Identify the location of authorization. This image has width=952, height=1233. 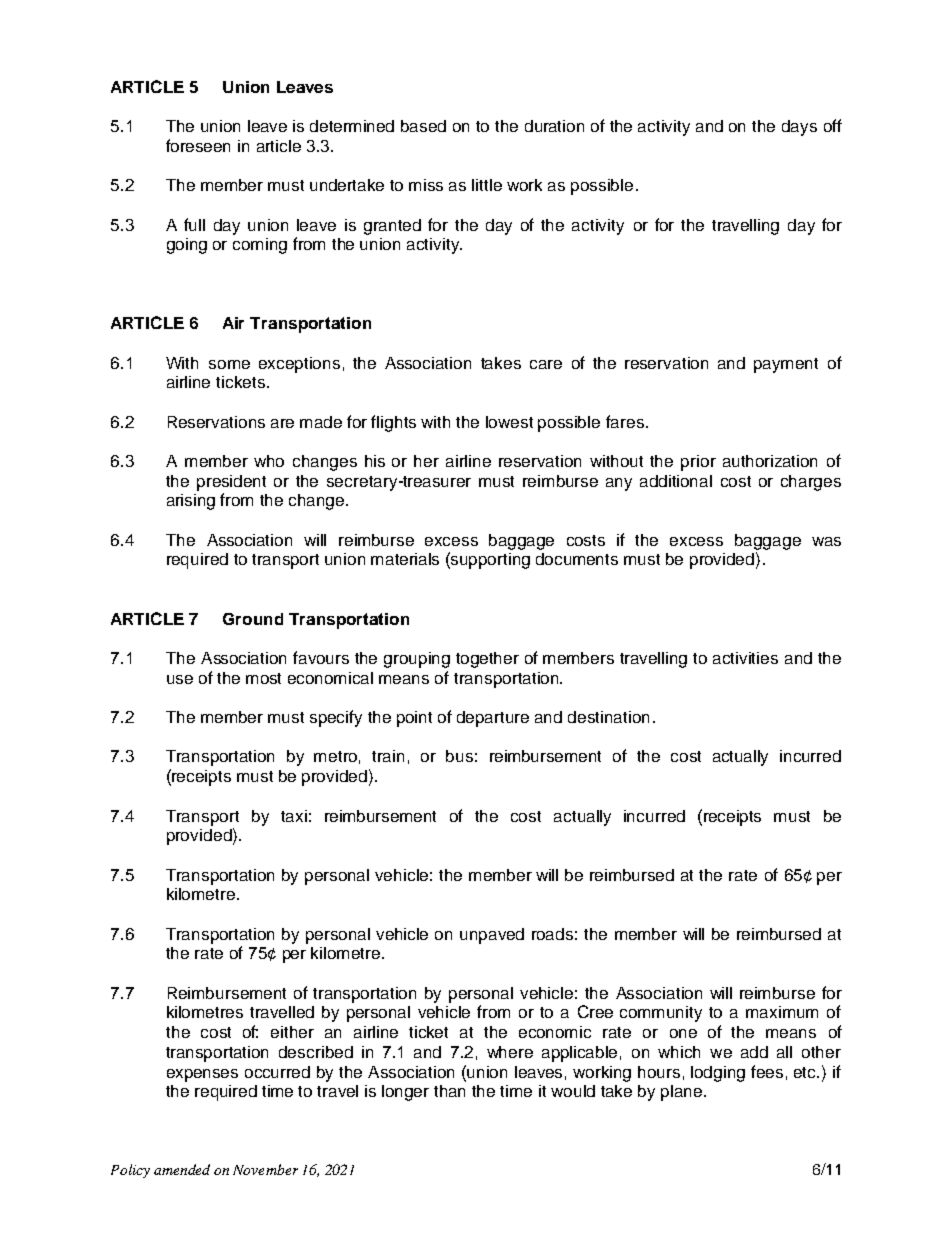
(770, 461).
